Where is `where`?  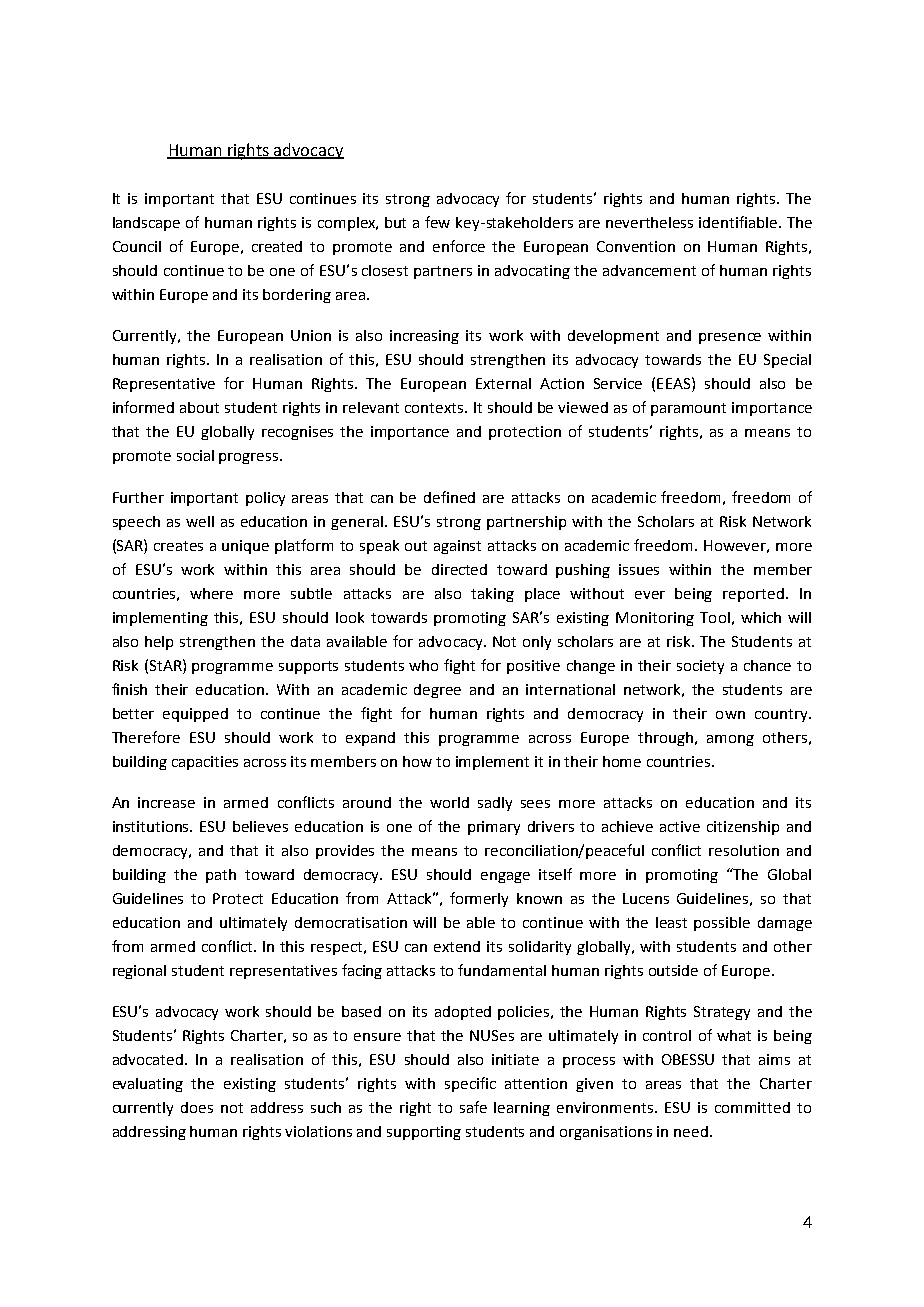 where is located at coordinates (211, 593).
